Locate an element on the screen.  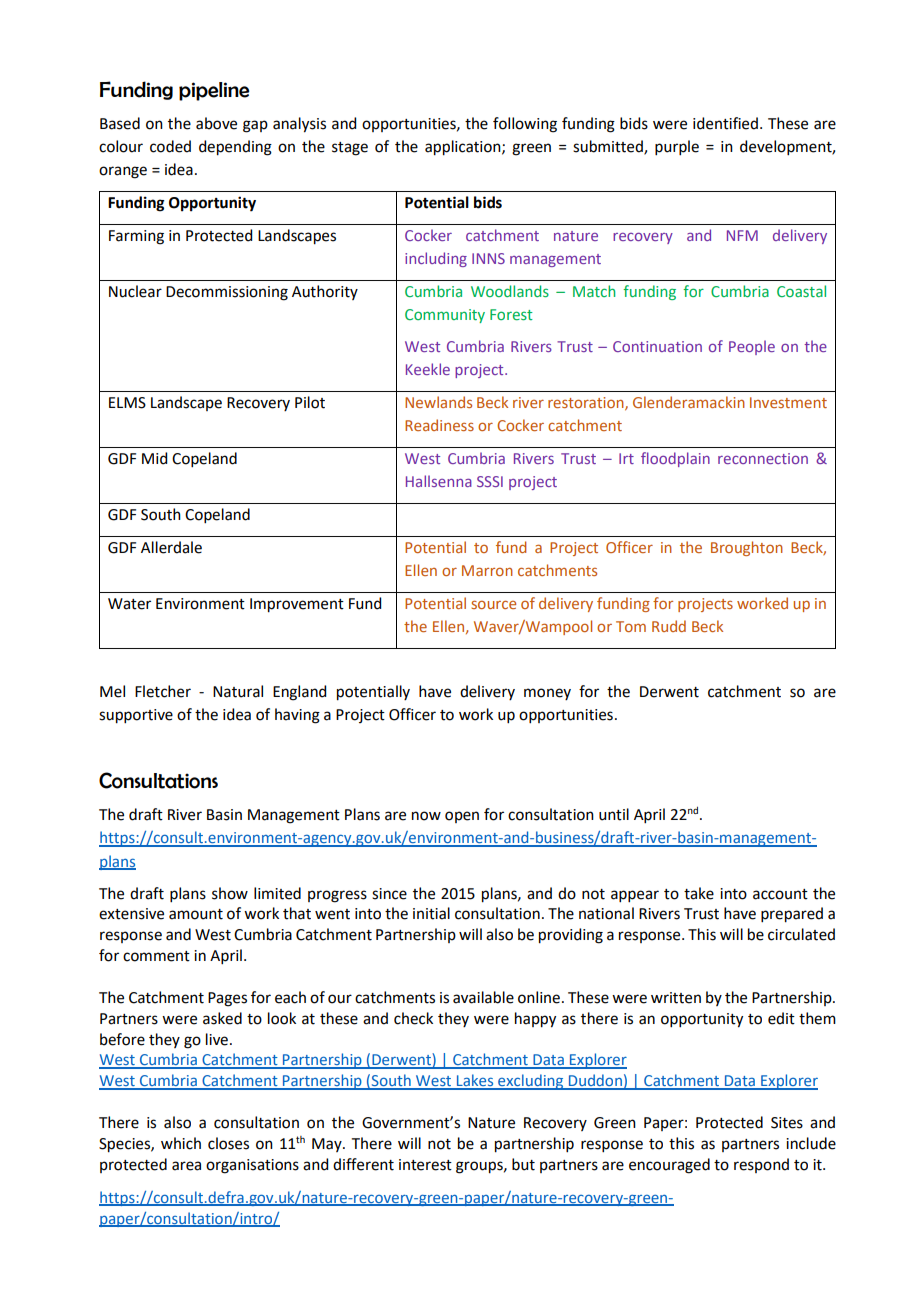
identified is located at coordinates (725, 123).
